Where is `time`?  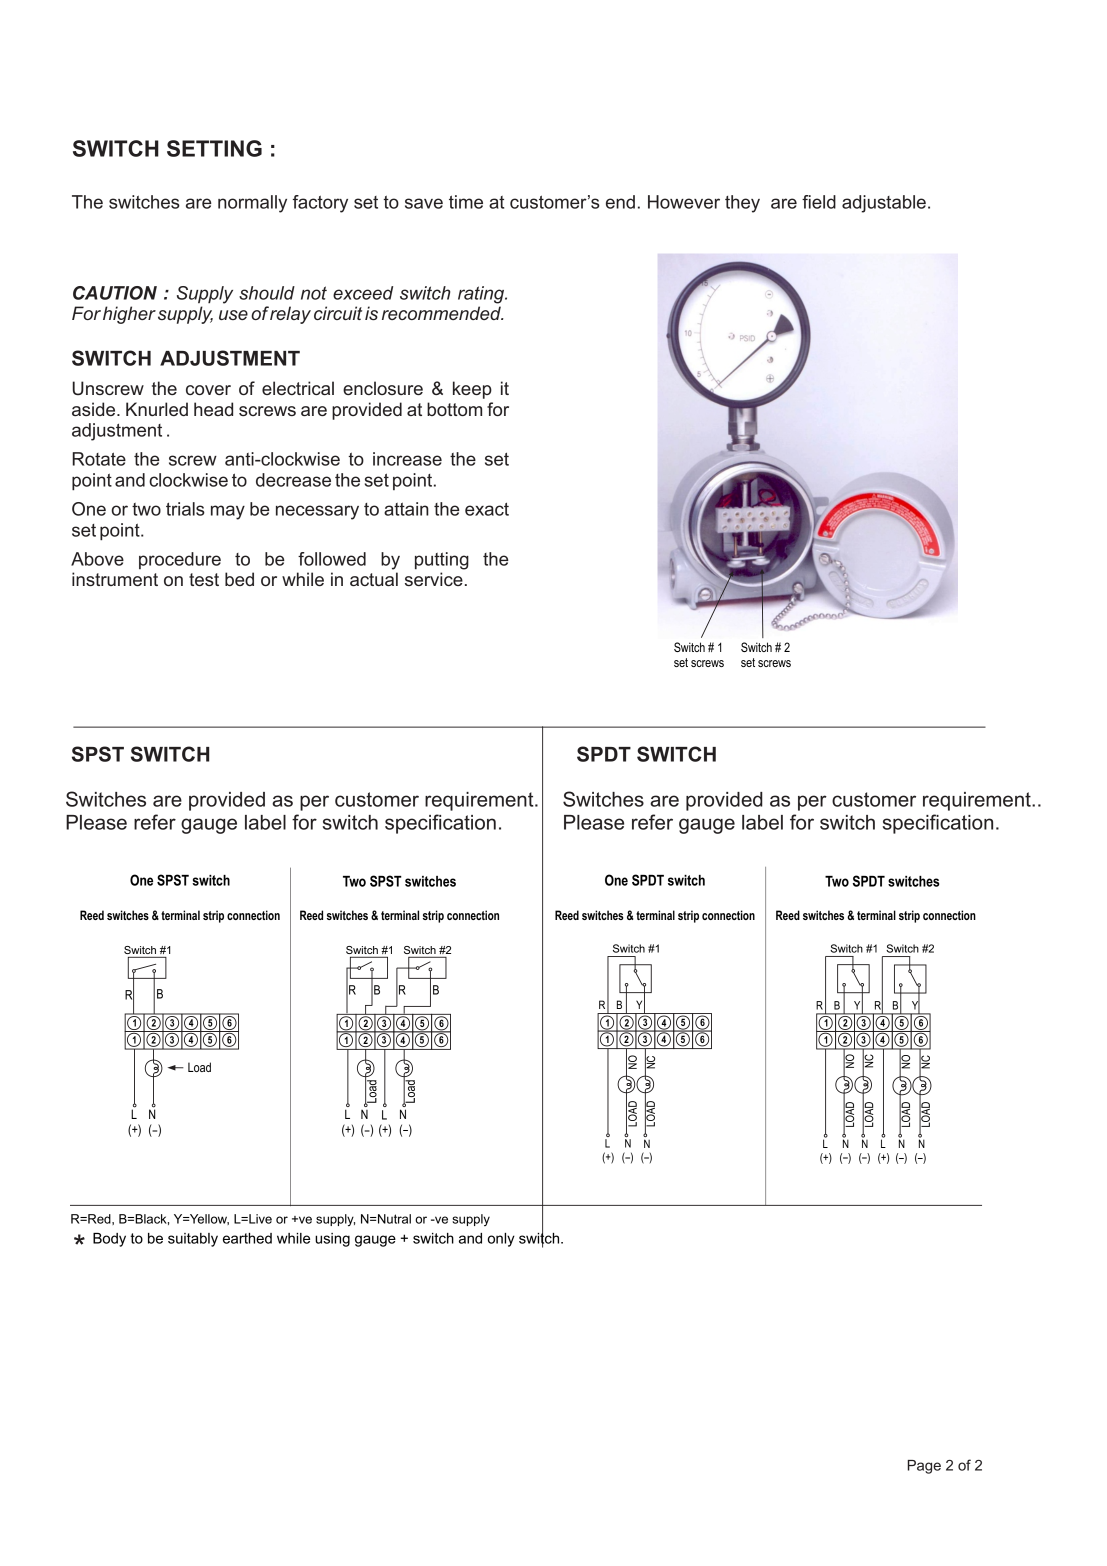
time is located at coordinates (466, 202).
